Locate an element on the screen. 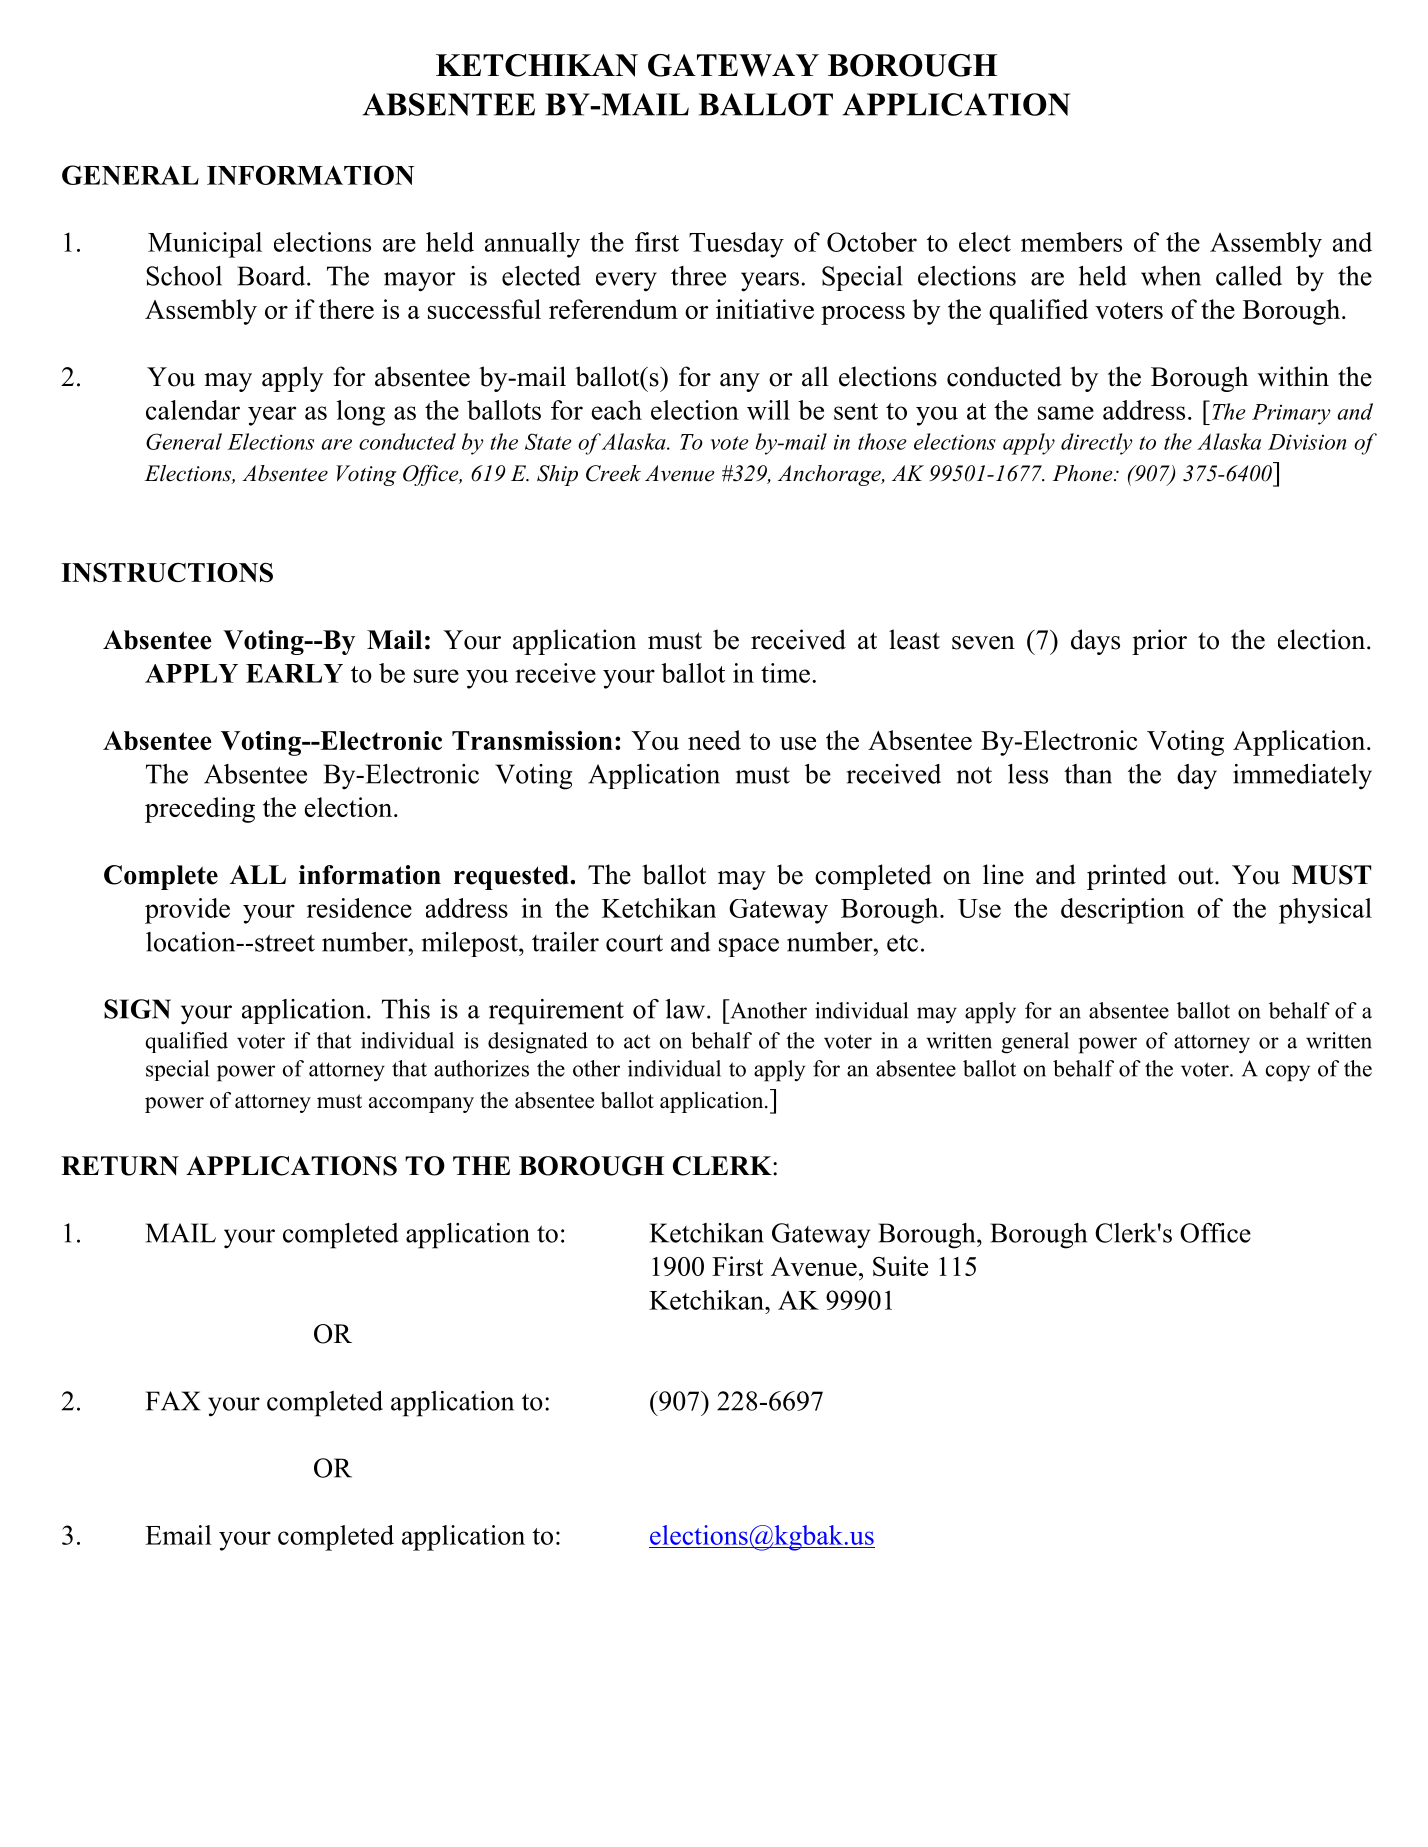 The width and height of the screenshot is (1428, 1847). Suite is located at coordinates (900, 1266).
